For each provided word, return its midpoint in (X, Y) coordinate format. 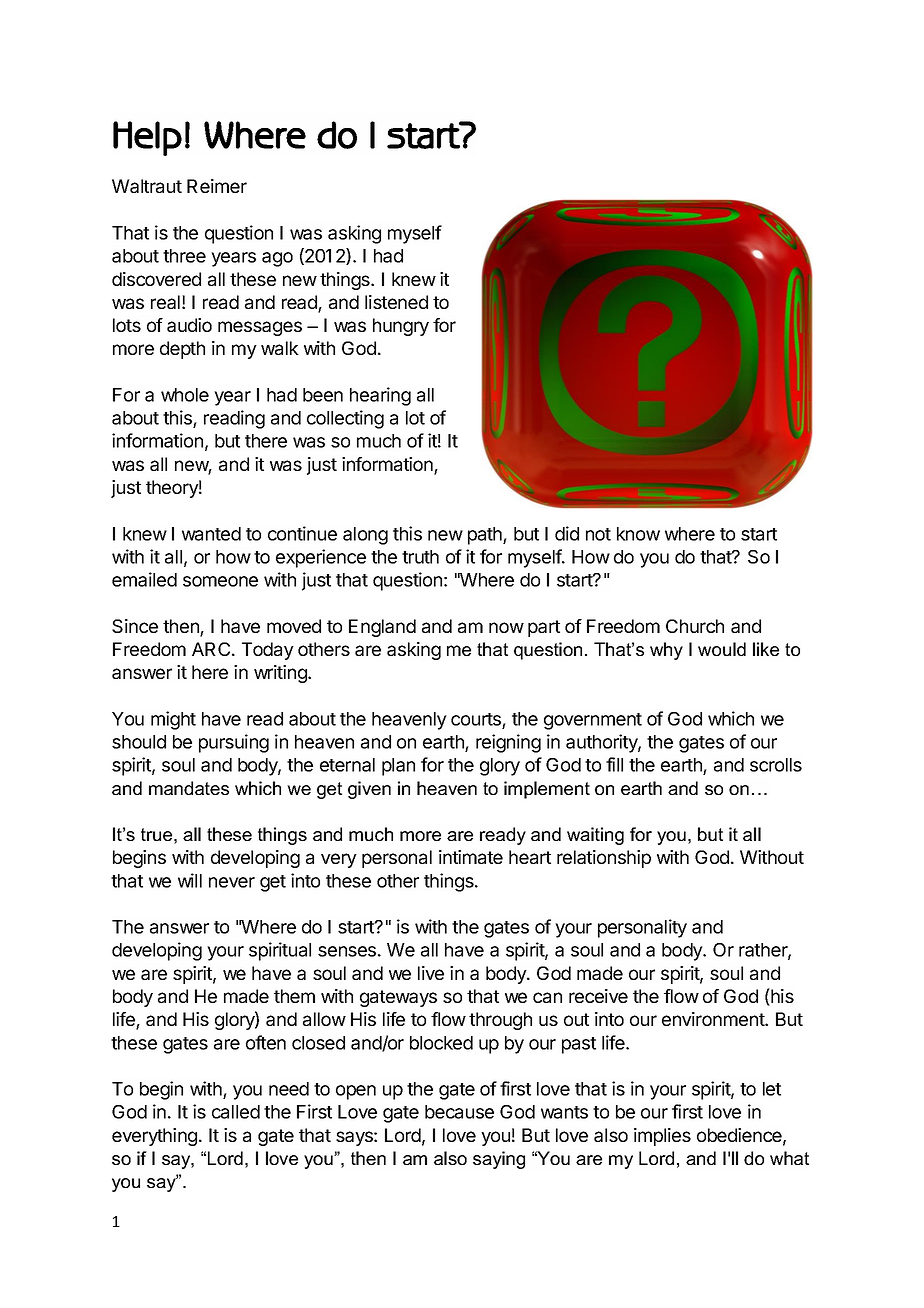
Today (268, 651)
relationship (604, 859)
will (190, 880)
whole (185, 395)
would (722, 649)
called (236, 1112)
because (459, 1112)
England (382, 628)
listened (396, 302)
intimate (471, 857)
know (638, 534)
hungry (401, 327)
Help (147, 138)
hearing (380, 396)
